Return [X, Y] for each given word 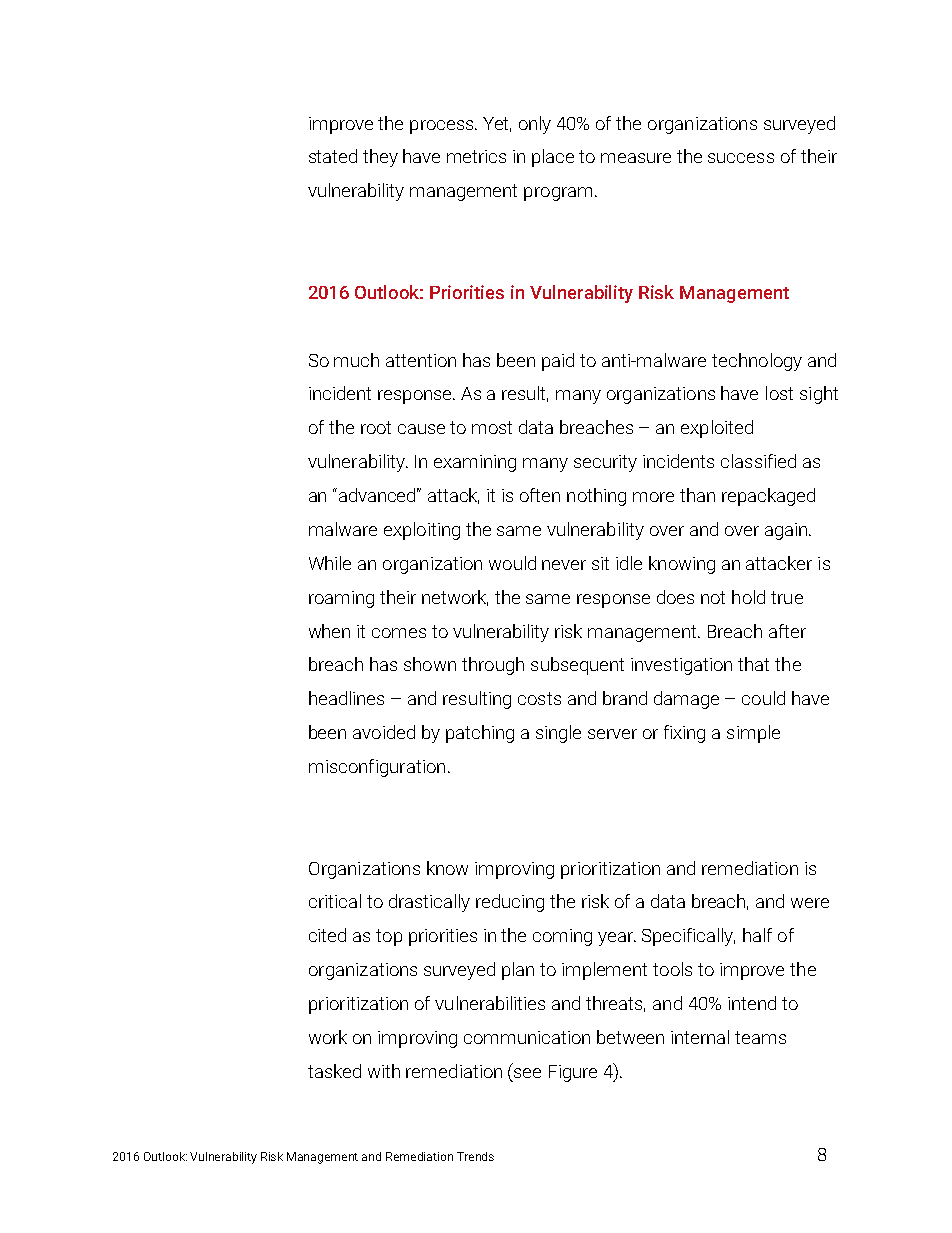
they [380, 158]
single [558, 734]
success [741, 158]
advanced [379, 495]
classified [758, 461]
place [553, 158]
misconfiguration [377, 768]
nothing [596, 497]
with [384, 1071]
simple [753, 734]
